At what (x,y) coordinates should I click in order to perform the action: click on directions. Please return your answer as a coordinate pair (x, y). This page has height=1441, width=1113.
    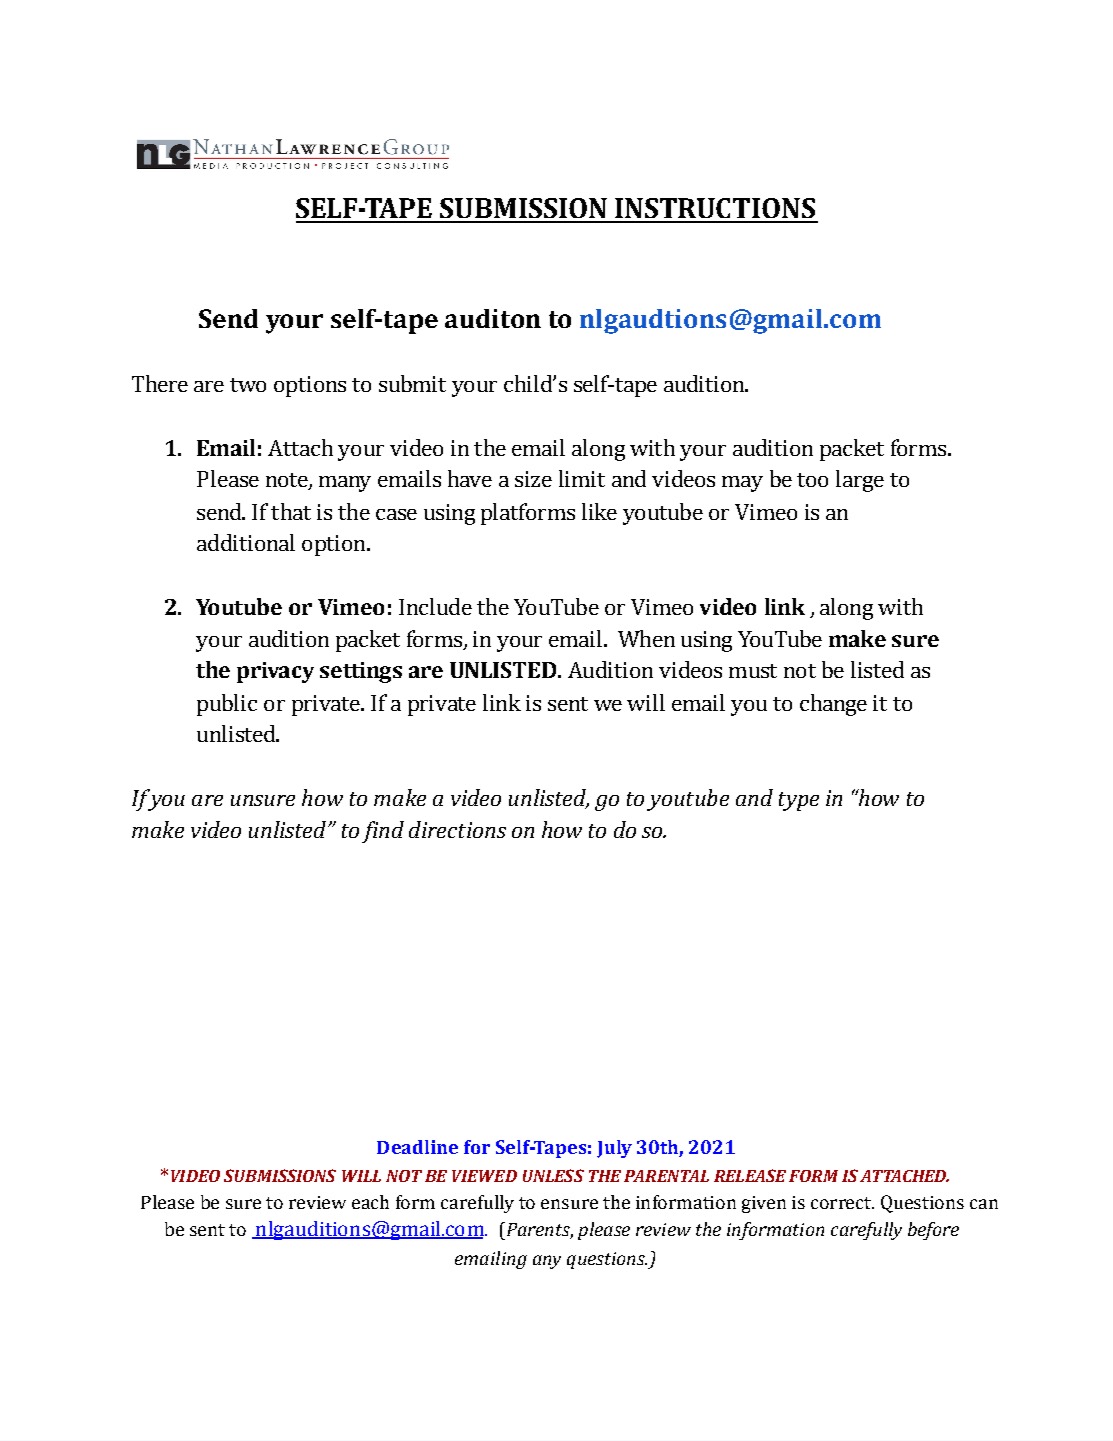
    Looking at the image, I should click on (457, 829).
